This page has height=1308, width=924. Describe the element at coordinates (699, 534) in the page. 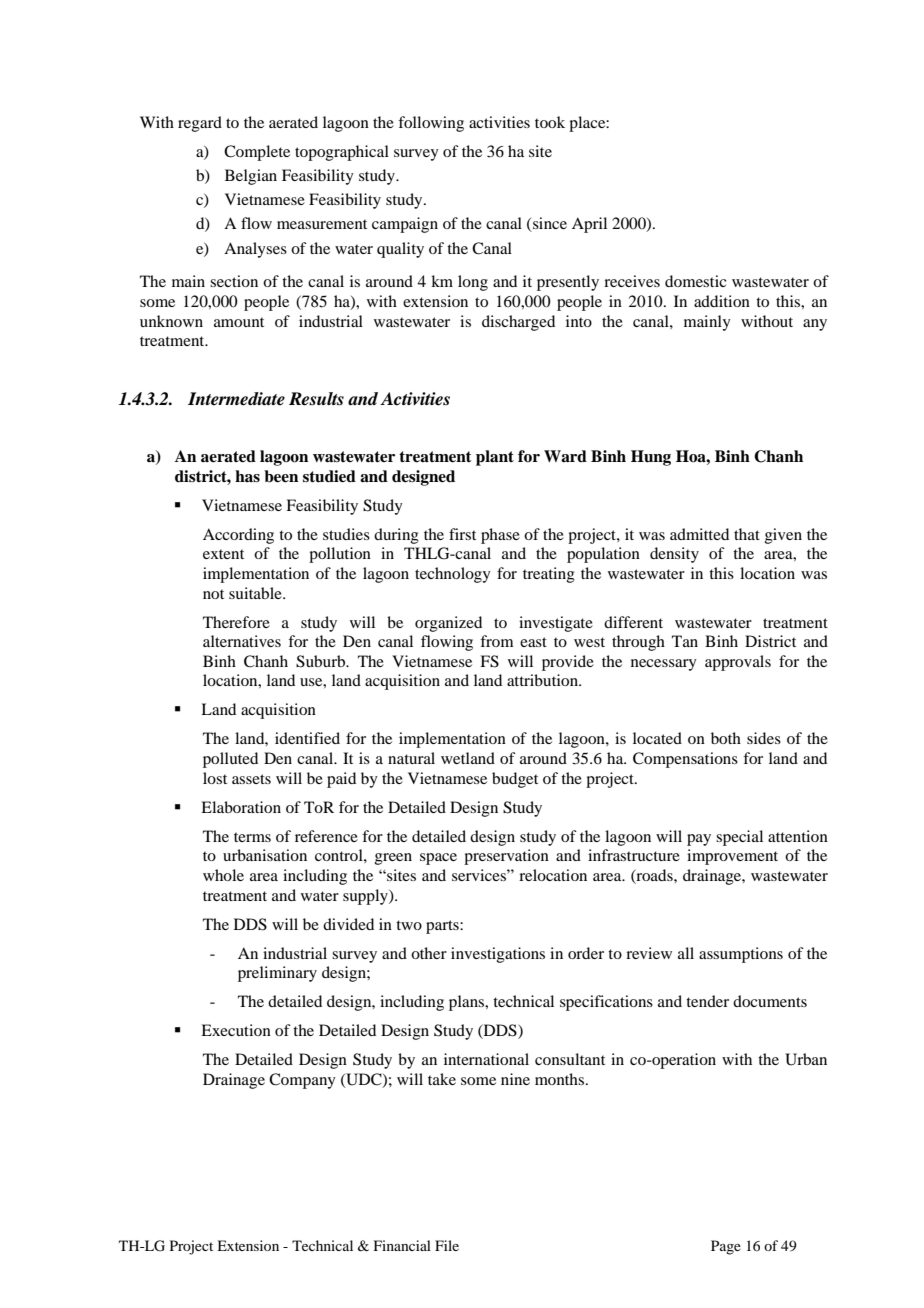

I see `admitted` at that location.
